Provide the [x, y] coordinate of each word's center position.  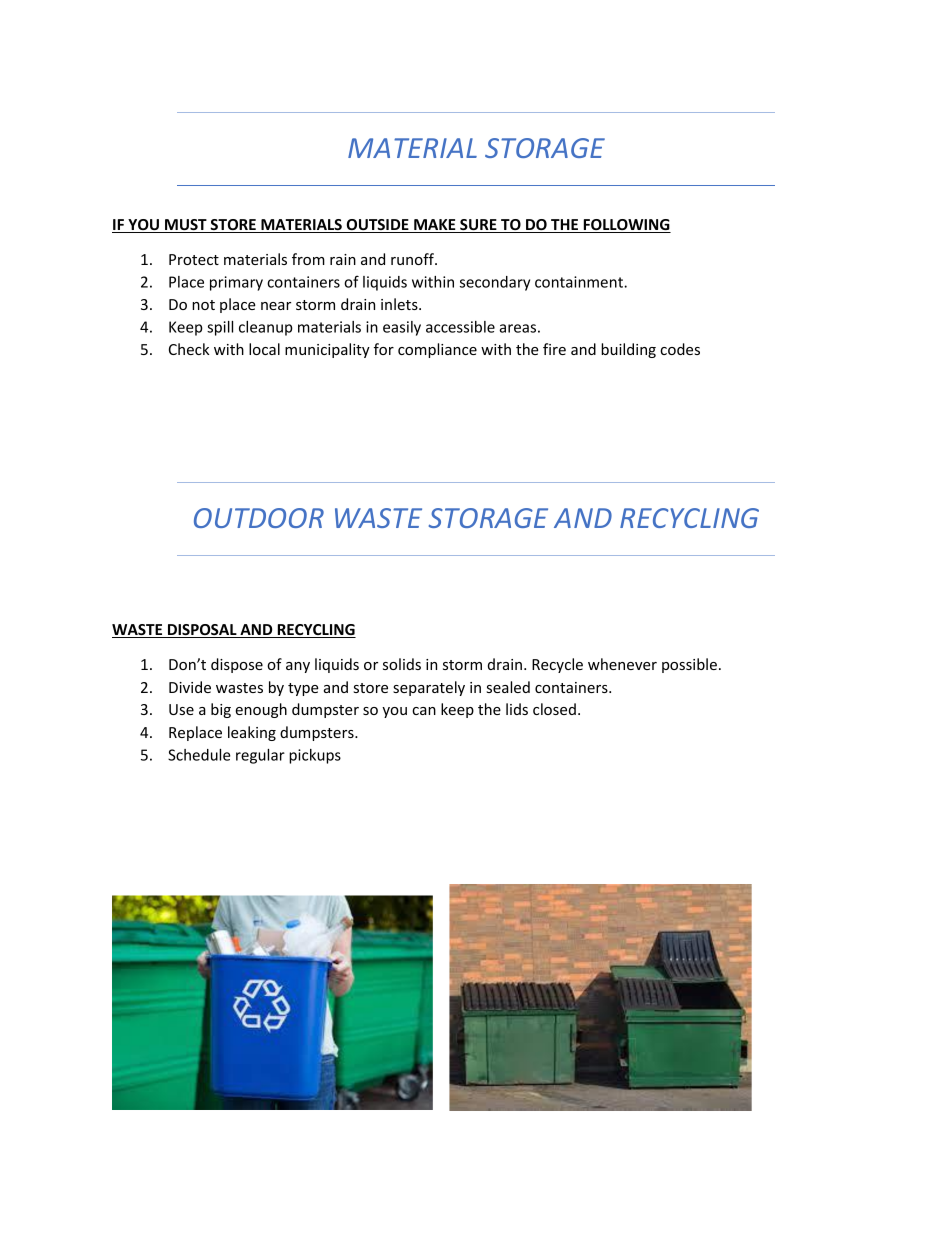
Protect [194, 259]
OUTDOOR [259, 518]
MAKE [435, 226]
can [424, 711]
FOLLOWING [626, 226]
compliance [437, 350]
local [264, 349]
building [628, 350]
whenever [622, 664]
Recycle [557, 665]
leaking [252, 733]
